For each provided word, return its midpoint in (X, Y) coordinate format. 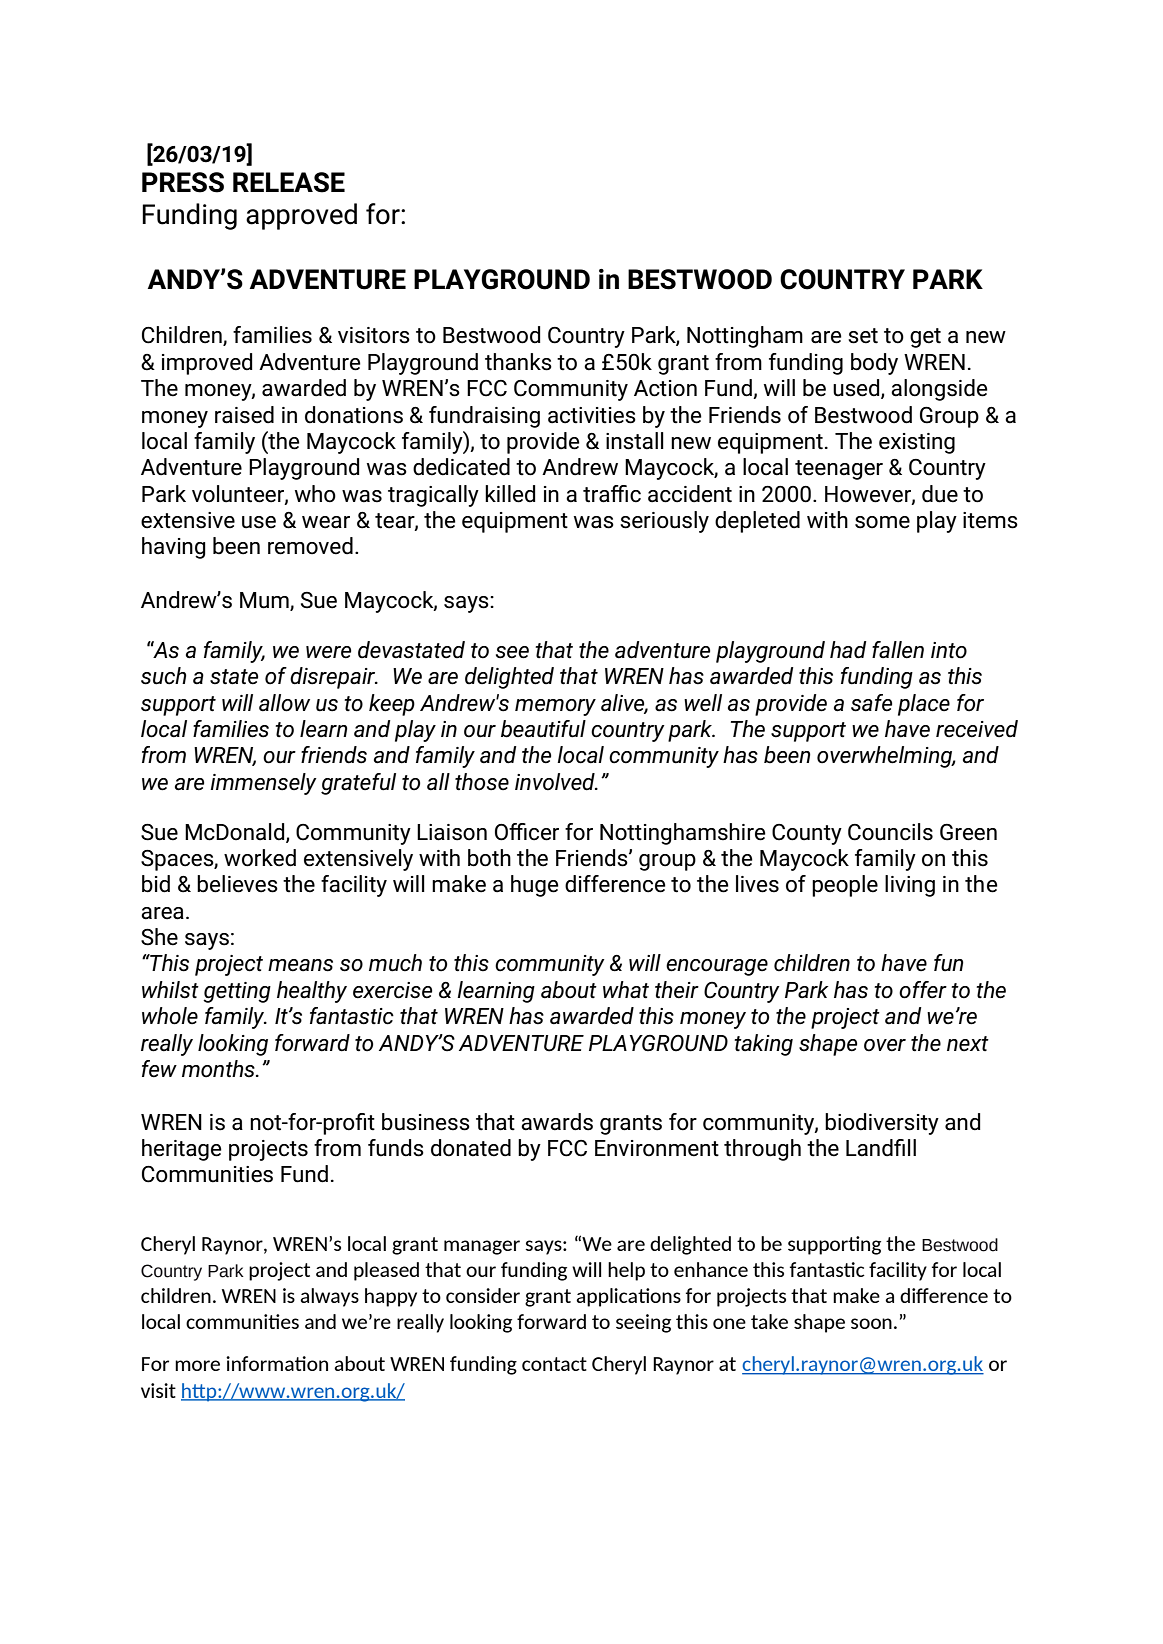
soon (871, 1323)
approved (301, 216)
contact (554, 1364)
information (277, 1363)
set (863, 336)
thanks (518, 362)
